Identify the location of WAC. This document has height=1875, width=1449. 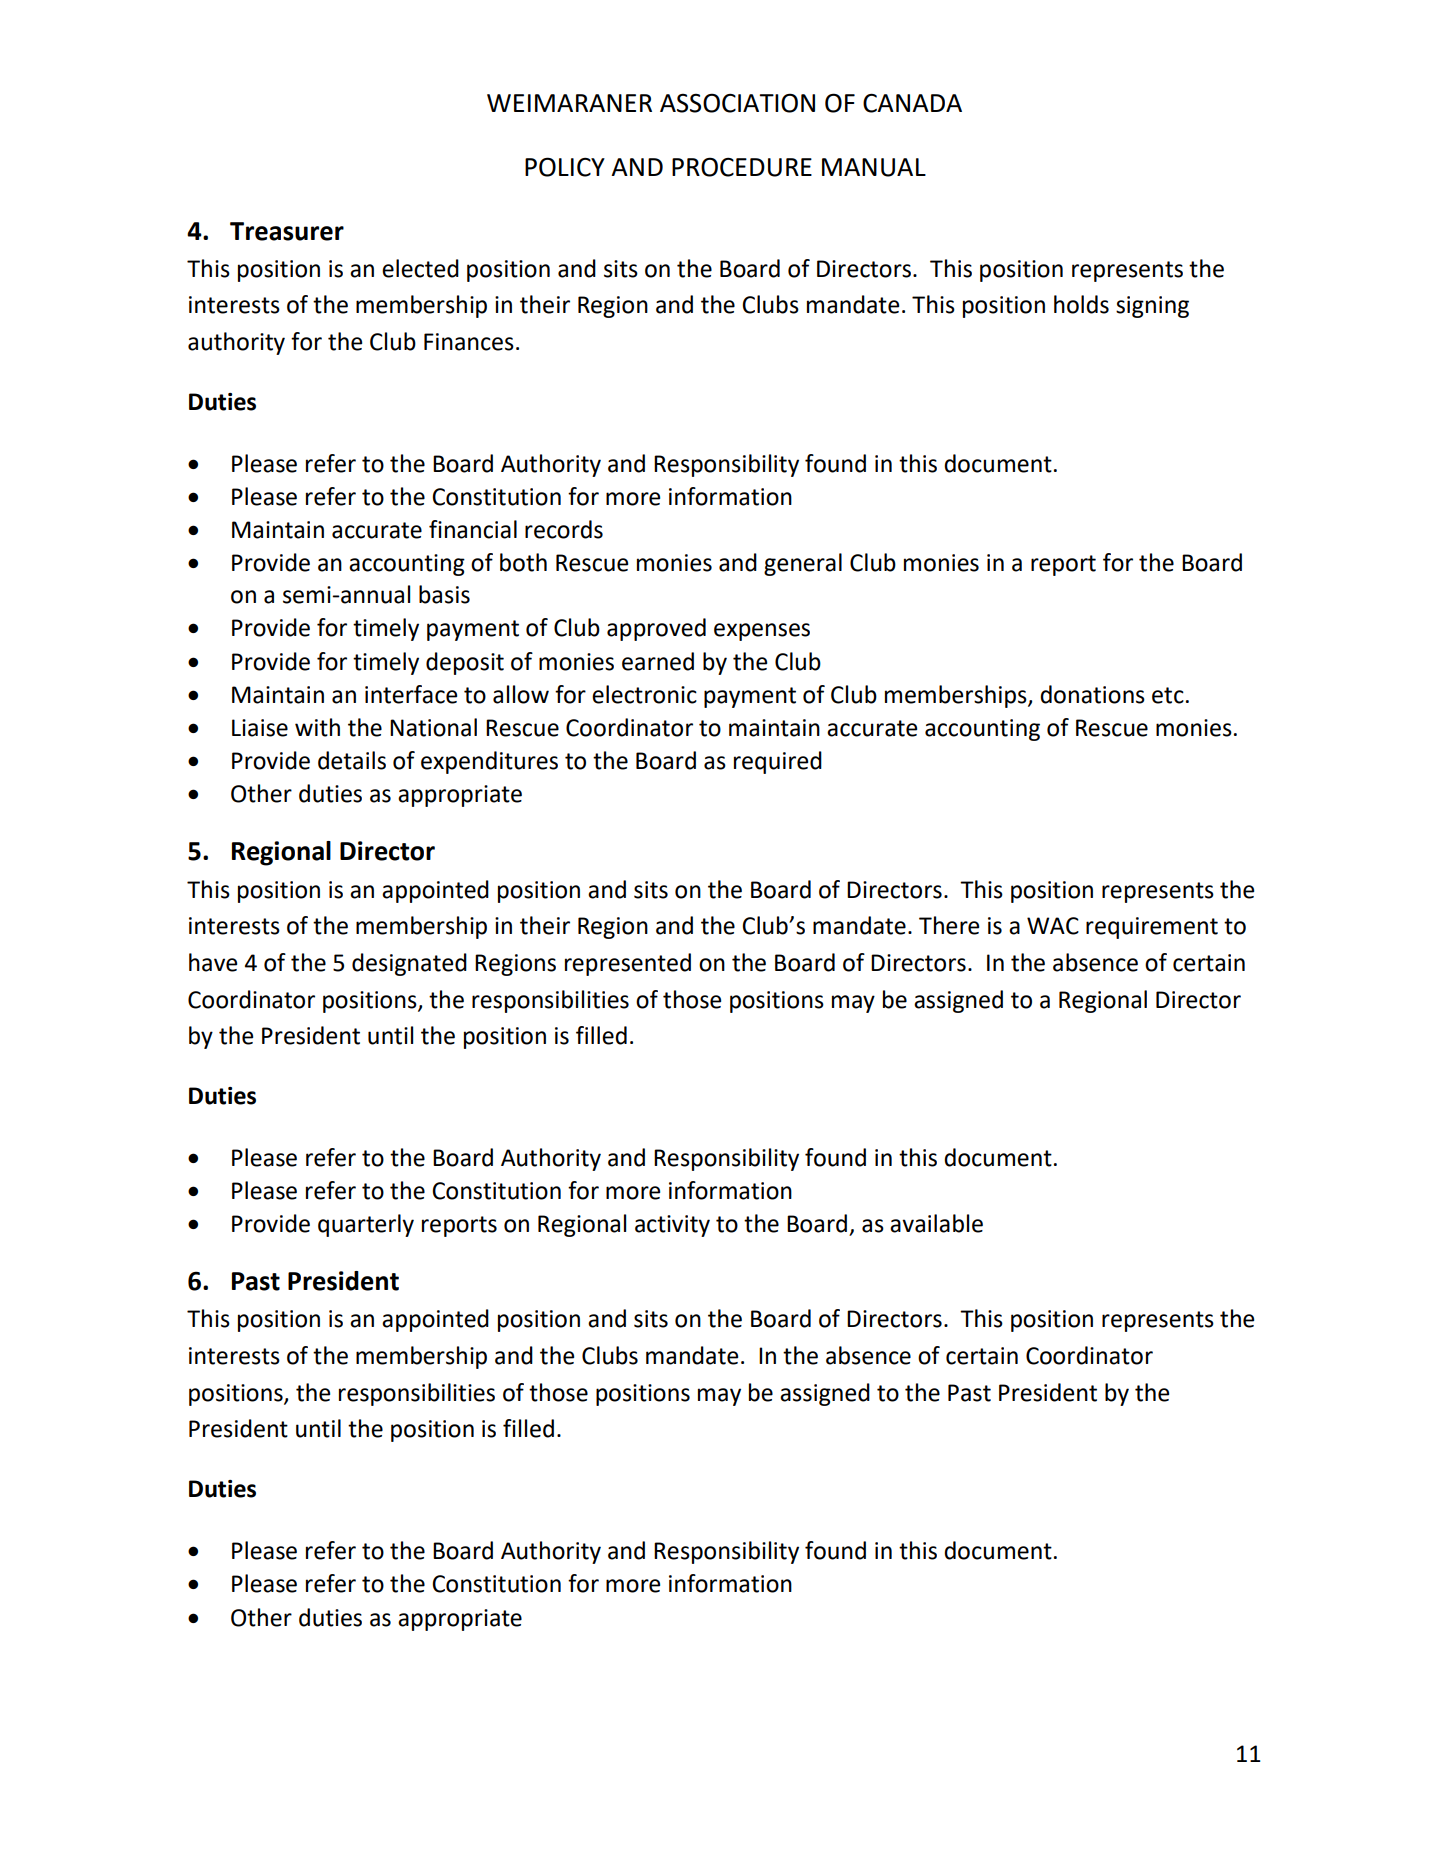
(1053, 926).
